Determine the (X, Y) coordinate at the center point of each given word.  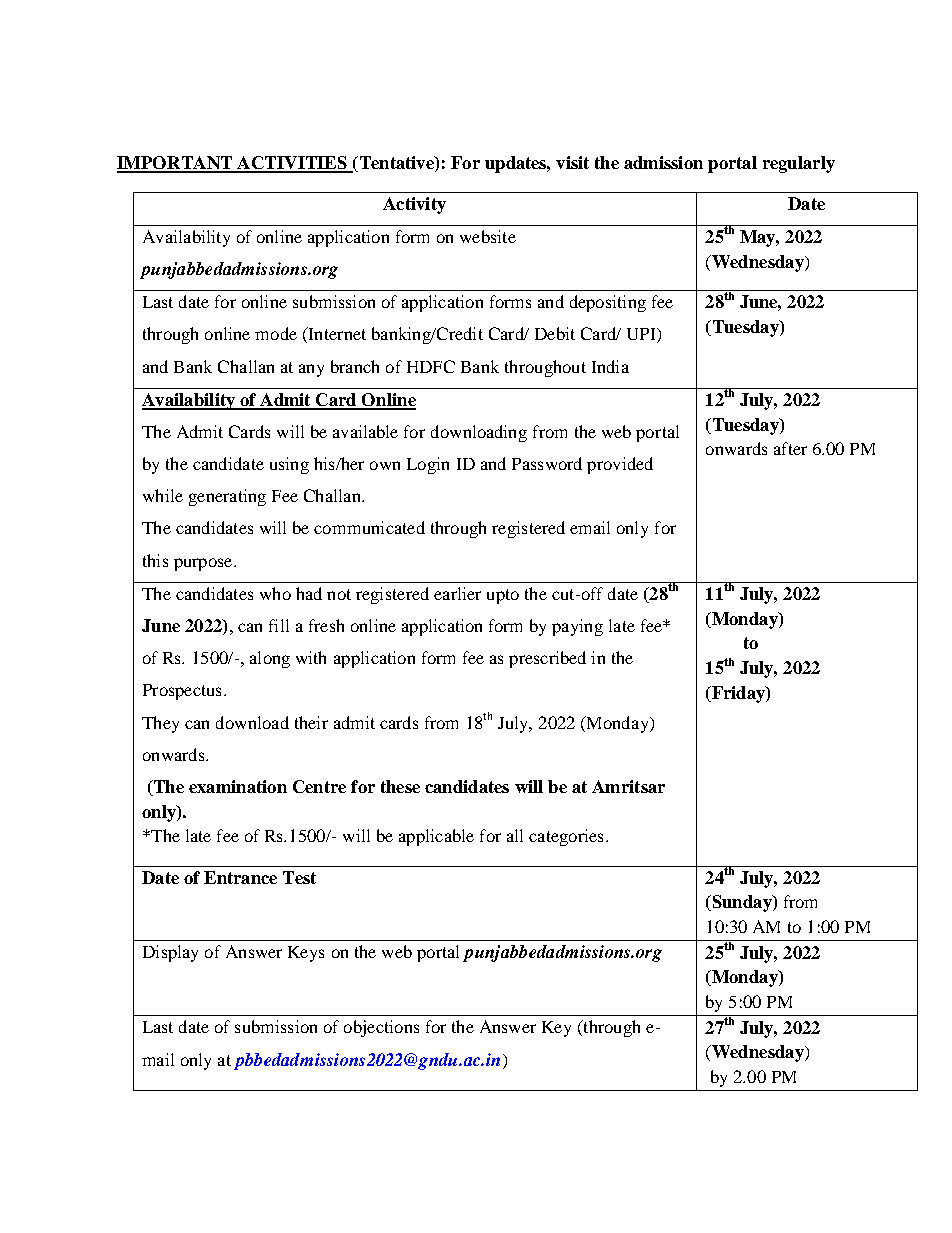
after (790, 448)
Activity (414, 205)
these (400, 786)
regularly (799, 164)
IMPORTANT (176, 164)
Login (428, 465)
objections (381, 1028)
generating (227, 497)
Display (170, 953)
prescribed (547, 659)
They (160, 724)
